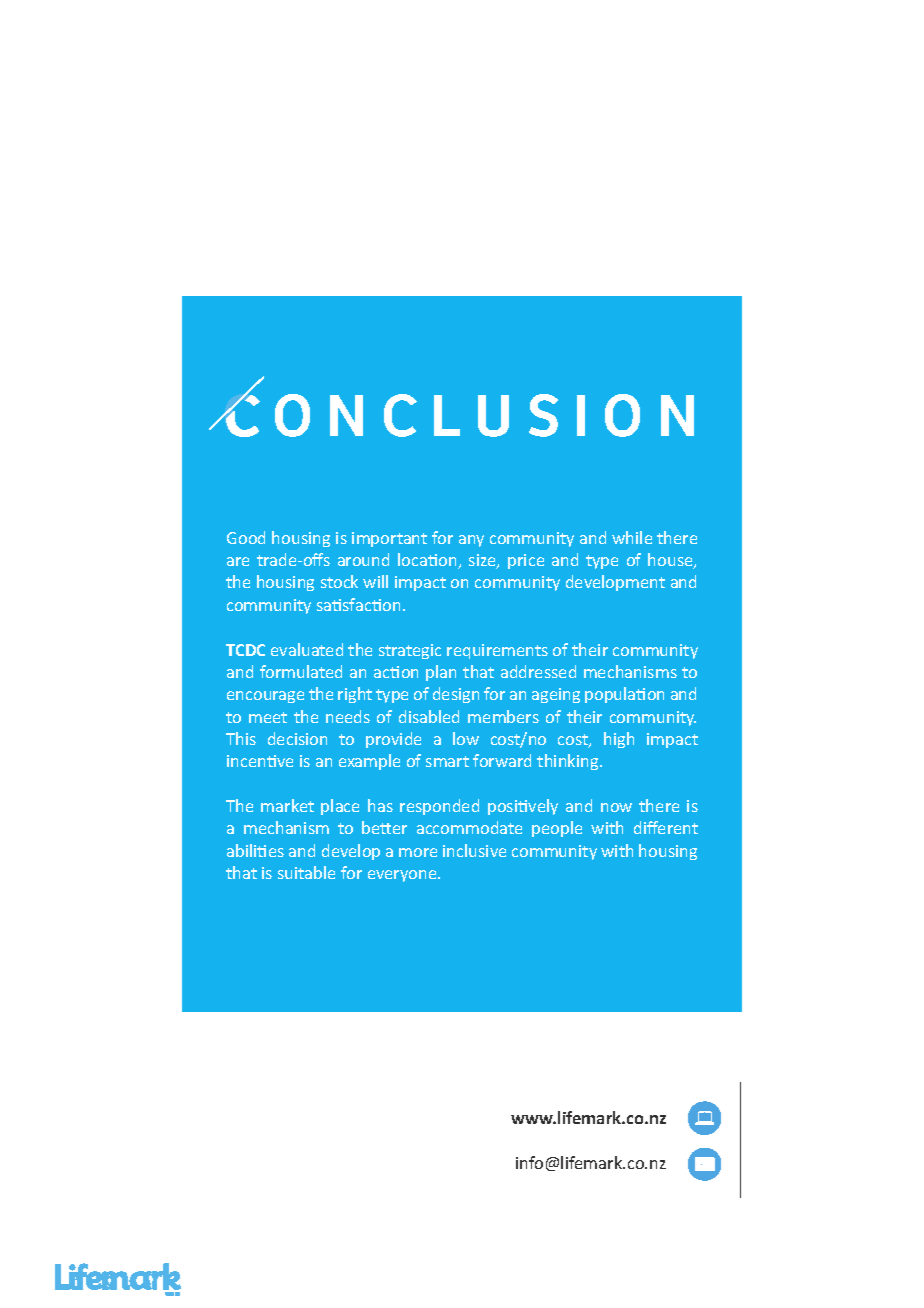 This page has height=1308, width=924. Describe the element at coordinates (471, 541) in the page. I see `any` at that location.
